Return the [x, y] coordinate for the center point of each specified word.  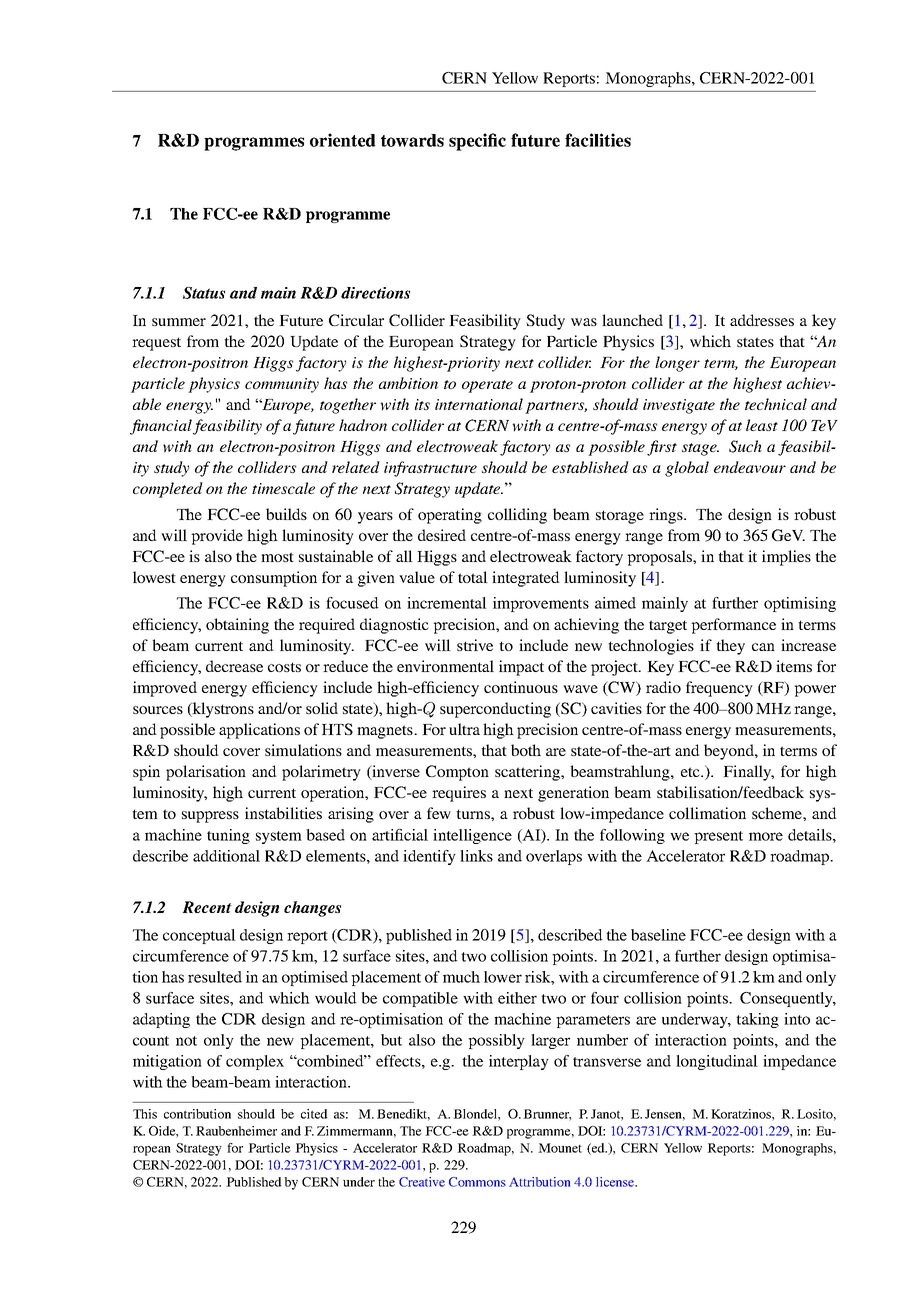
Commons [477, 1182]
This [145, 1114]
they [730, 647]
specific [477, 142]
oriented [343, 140]
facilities [598, 140]
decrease [234, 666]
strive [475, 645]
